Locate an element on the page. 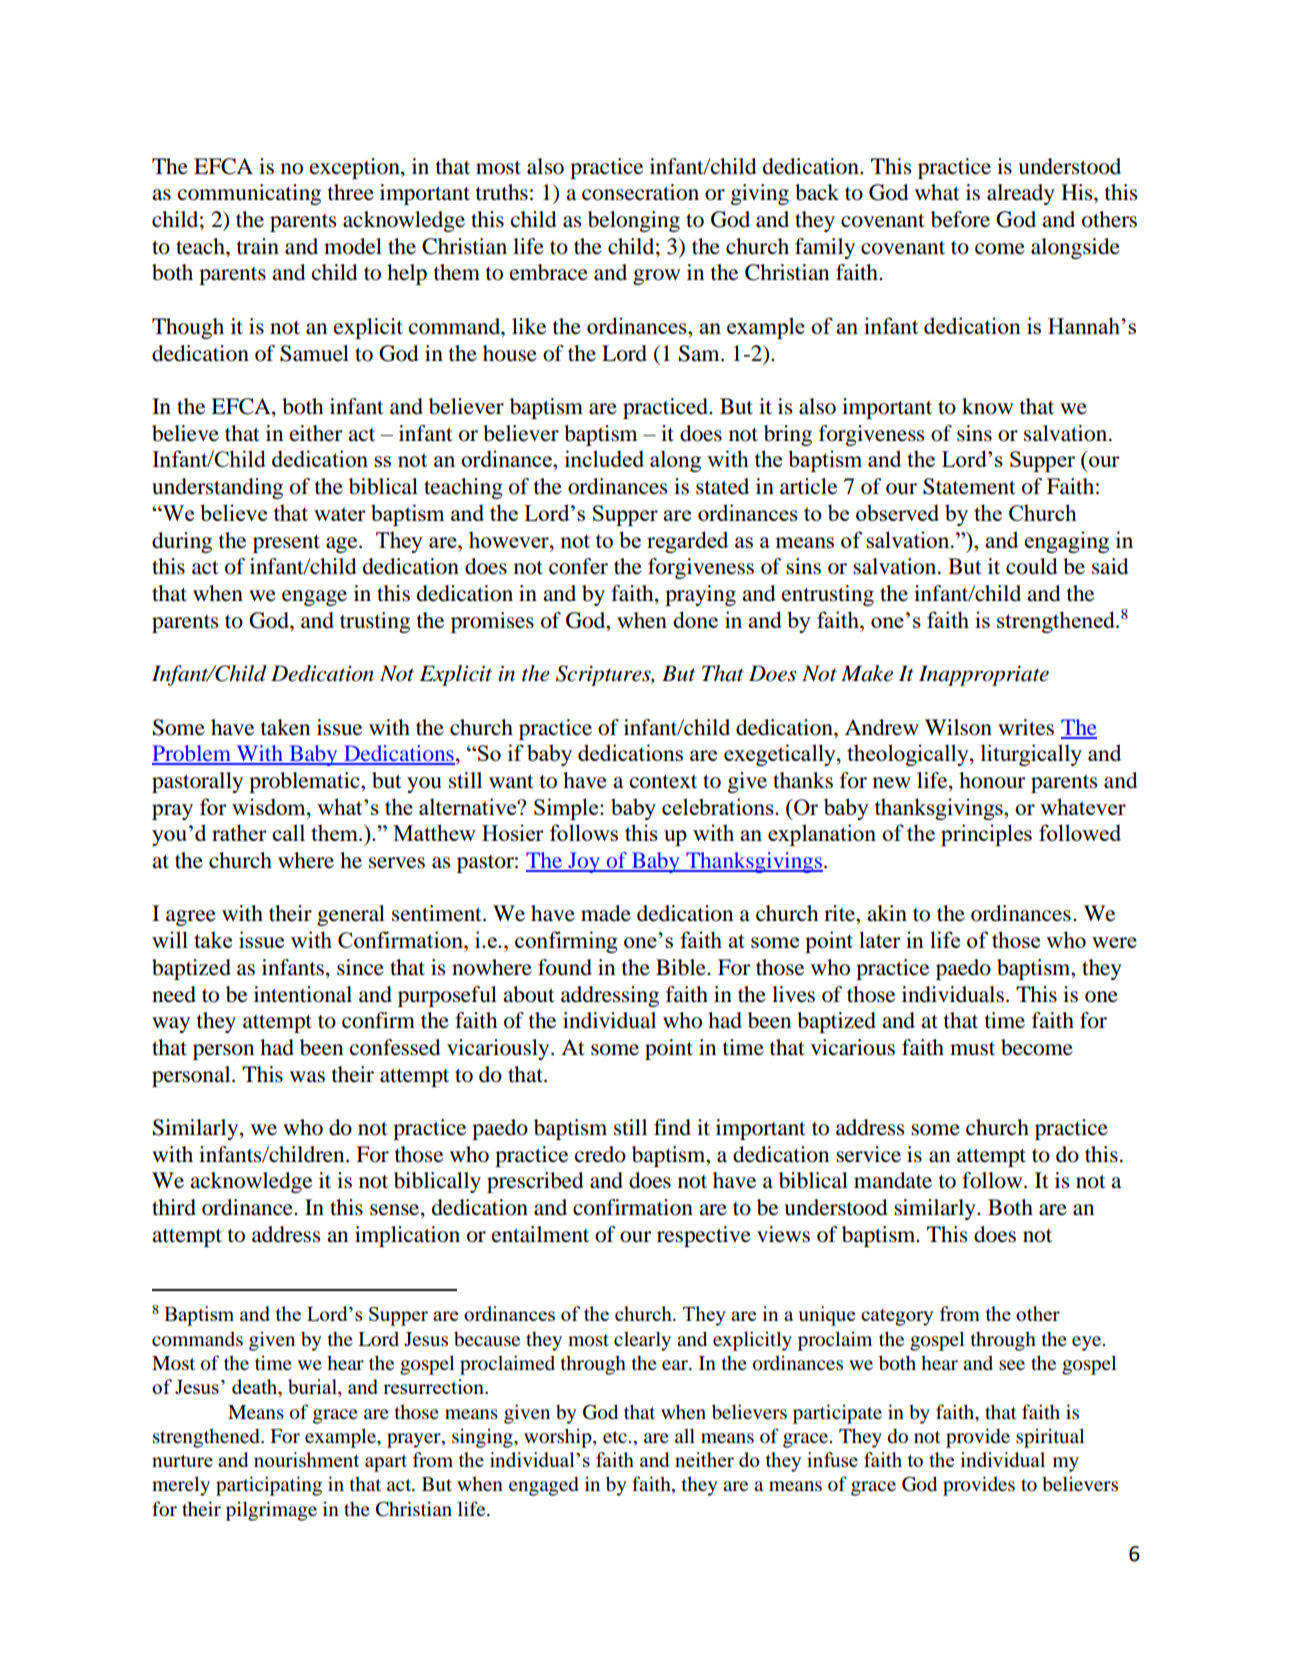 The height and width of the page is (1672, 1292). communicating is located at coordinates (249, 194).
